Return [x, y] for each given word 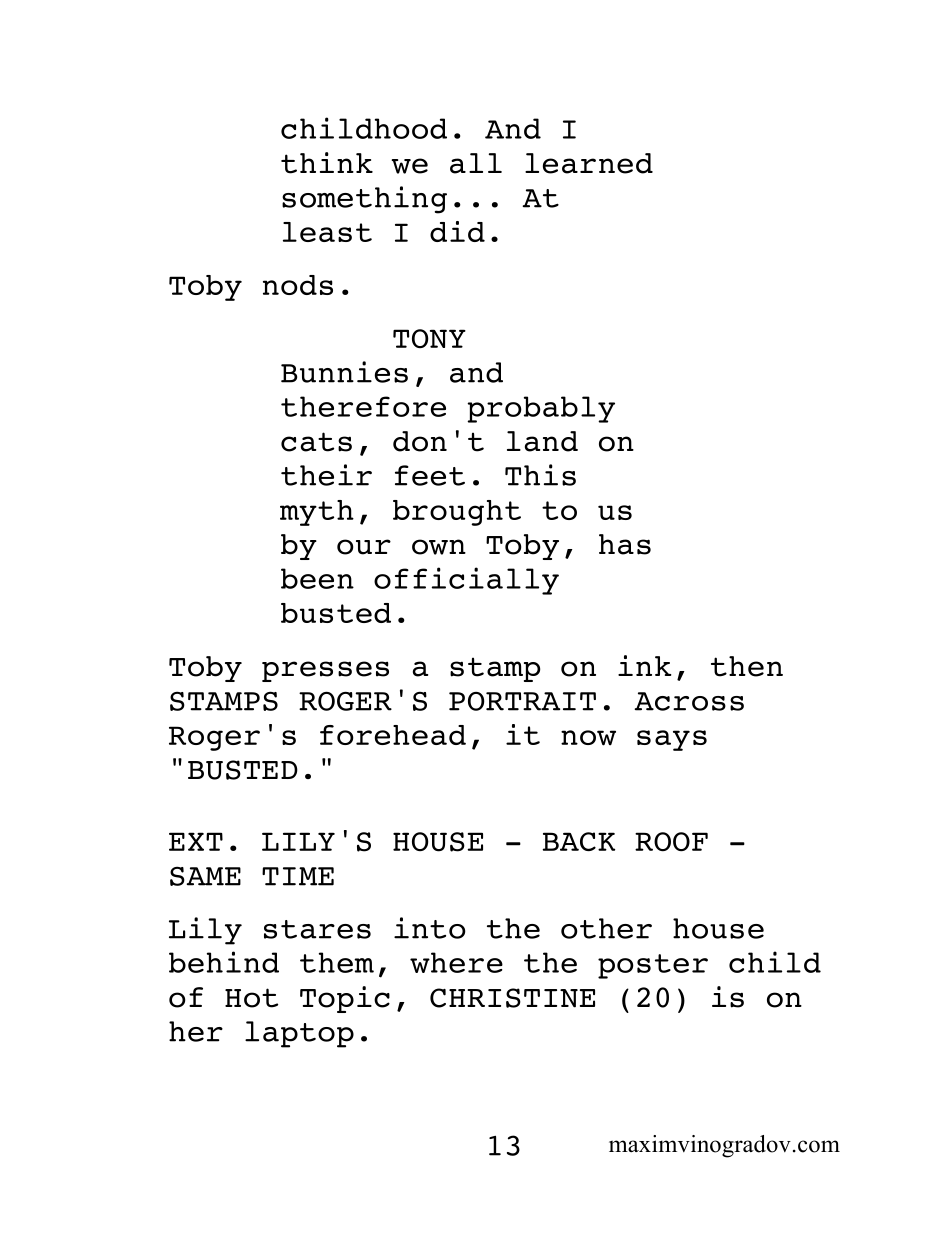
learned [589, 163]
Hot [251, 998]
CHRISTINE [512, 998]
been [317, 578]
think [327, 163]
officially [466, 581]
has [625, 544]
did [457, 231]
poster [653, 966]
